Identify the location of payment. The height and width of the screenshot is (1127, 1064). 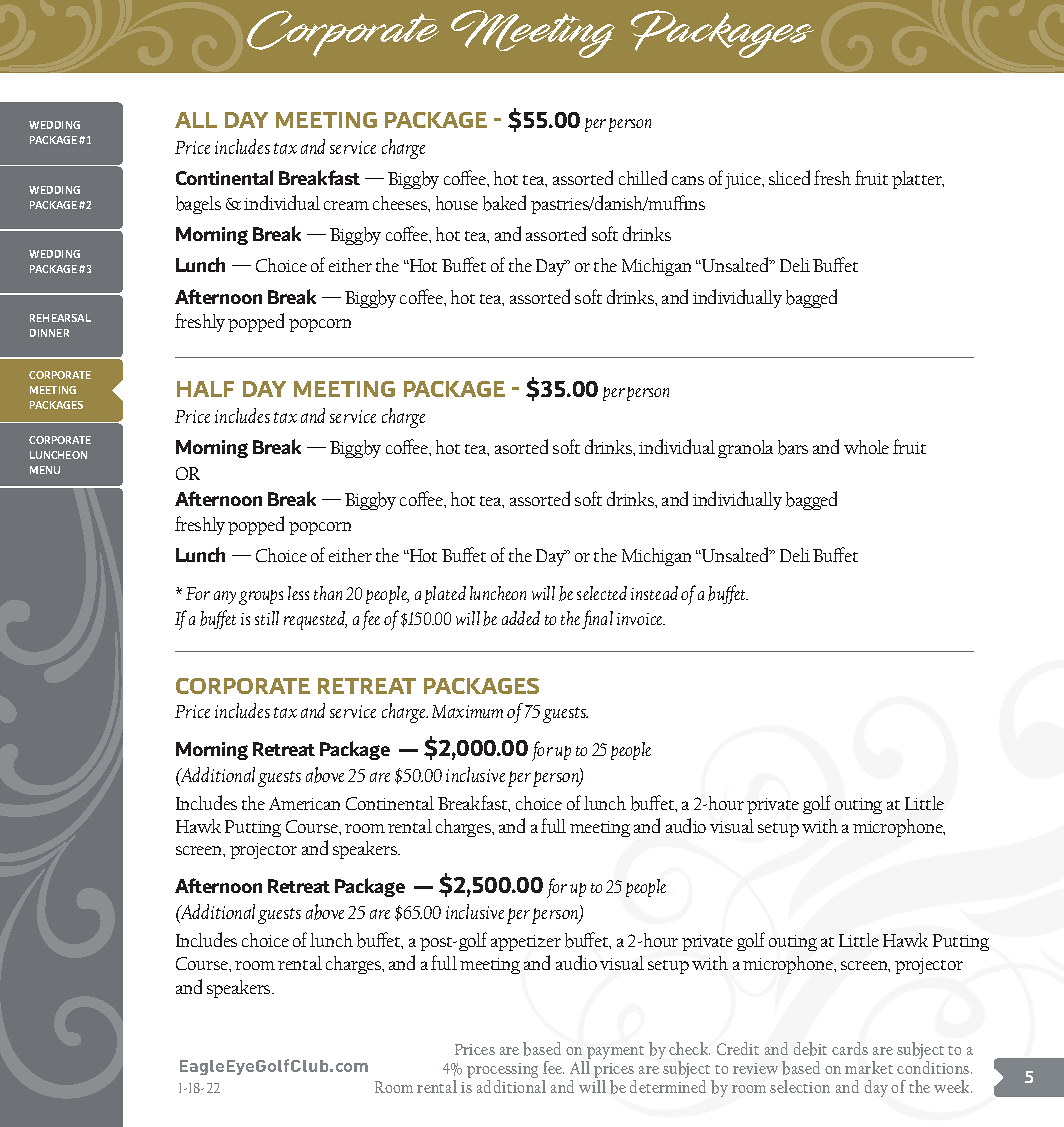
(615, 1054).
